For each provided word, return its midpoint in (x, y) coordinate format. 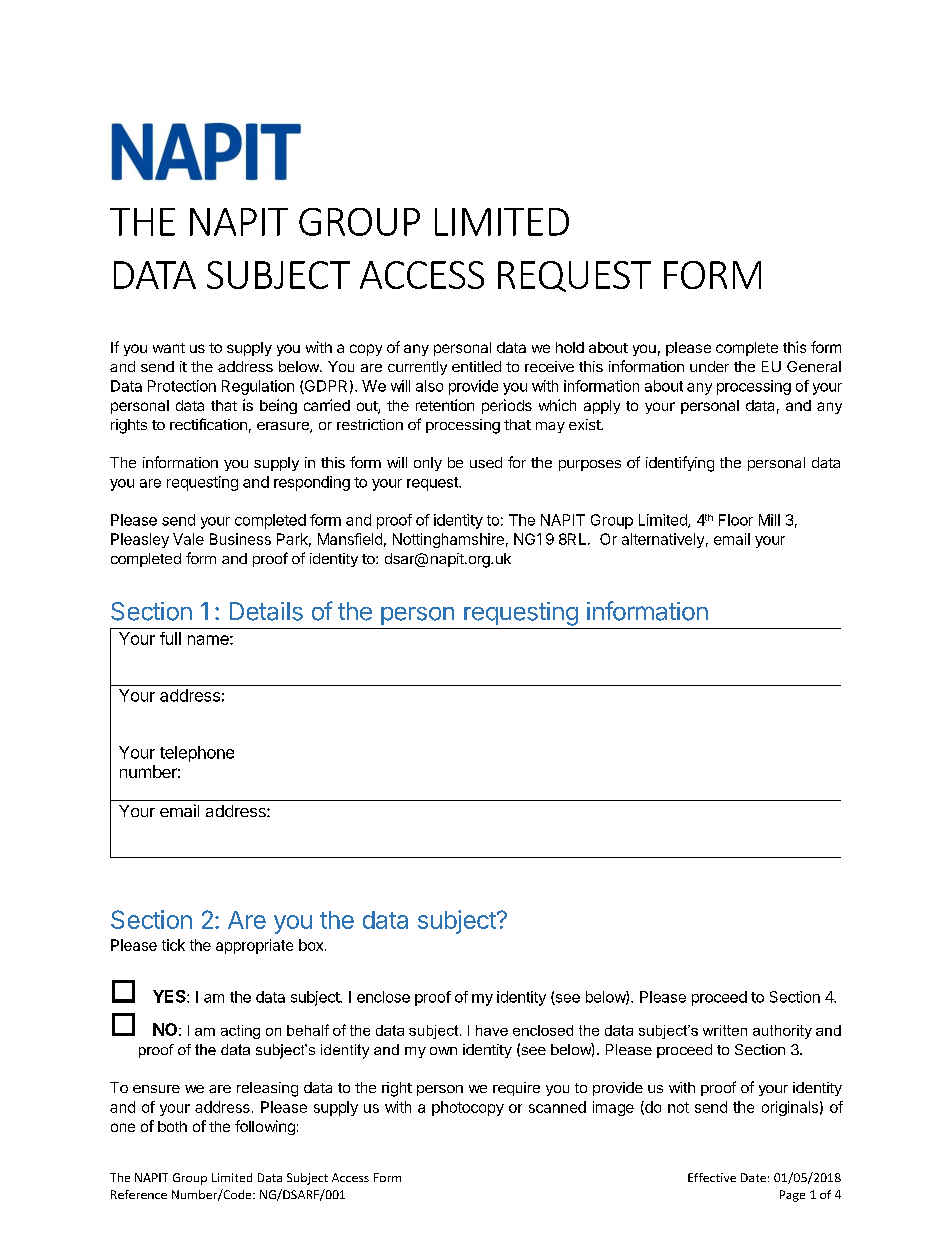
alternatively (663, 540)
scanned (557, 1107)
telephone (197, 754)
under (709, 366)
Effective (712, 1177)
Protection (182, 386)
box (312, 945)
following (265, 1127)
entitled (476, 366)
